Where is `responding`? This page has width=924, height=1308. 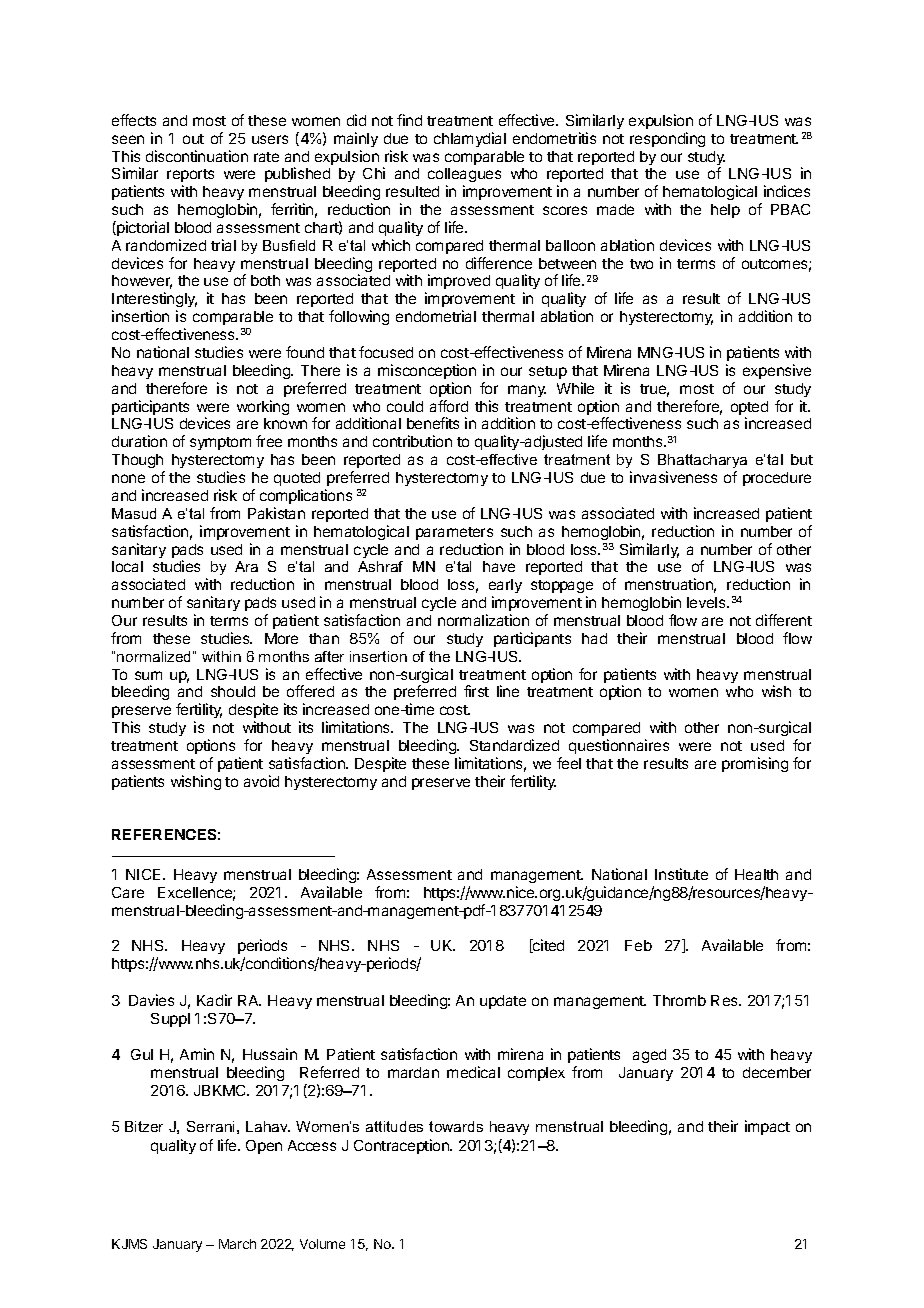 responding is located at coordinates (667, 139).
